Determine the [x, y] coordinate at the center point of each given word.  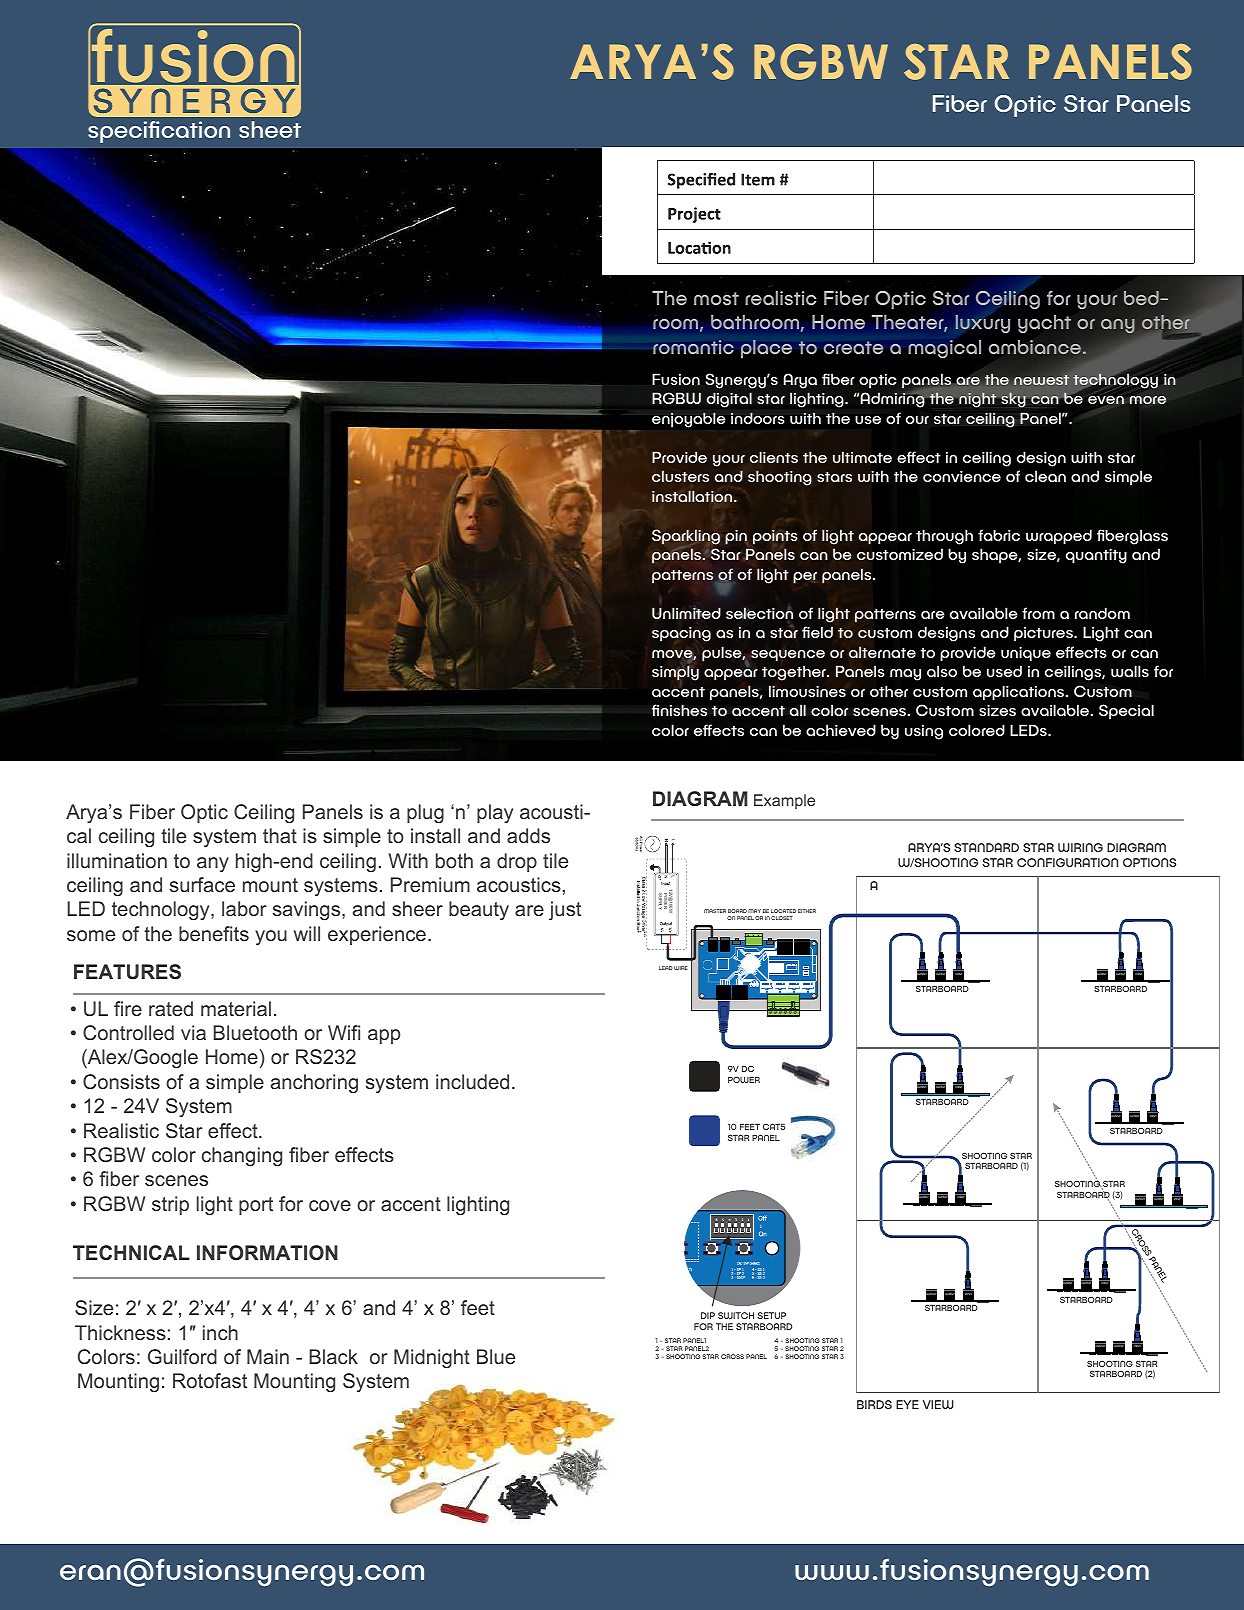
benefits [214, 933]
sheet [270, 129]
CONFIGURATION [1067, 862]
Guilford [182, 1356]
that [280, 835]
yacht [1044, 324]
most [716, 298]
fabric [999, 535]
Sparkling [686, 537]
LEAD [666, 968]
